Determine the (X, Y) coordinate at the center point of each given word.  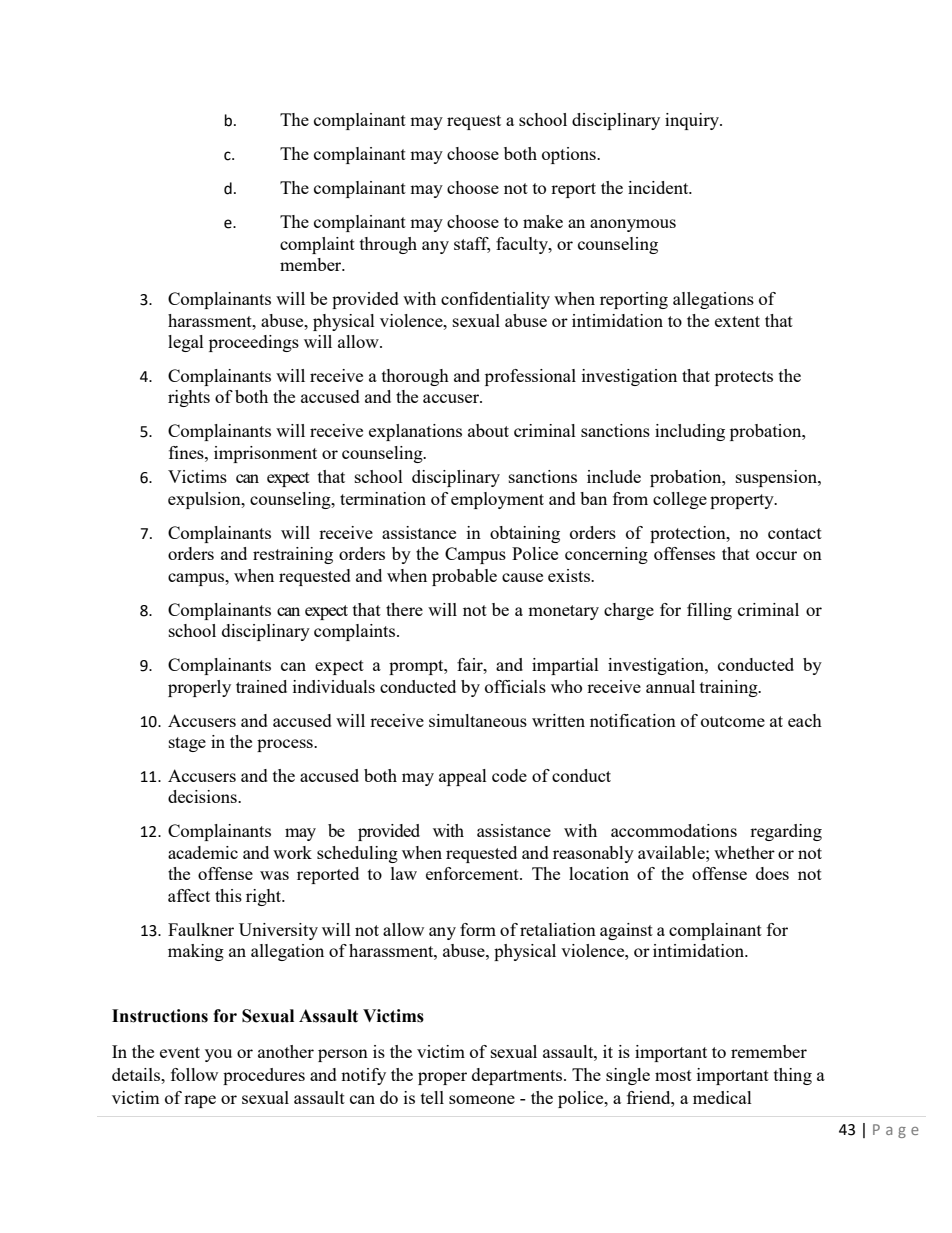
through (388, 245)
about (488, 430)
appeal (463, 777)
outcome (733, 721)
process (286, 745)
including (690, 432)
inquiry (693, 121)
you (218, 1055)
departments (518, 1076)
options (570, 155)
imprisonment (265, 454)
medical (722, 1097)
